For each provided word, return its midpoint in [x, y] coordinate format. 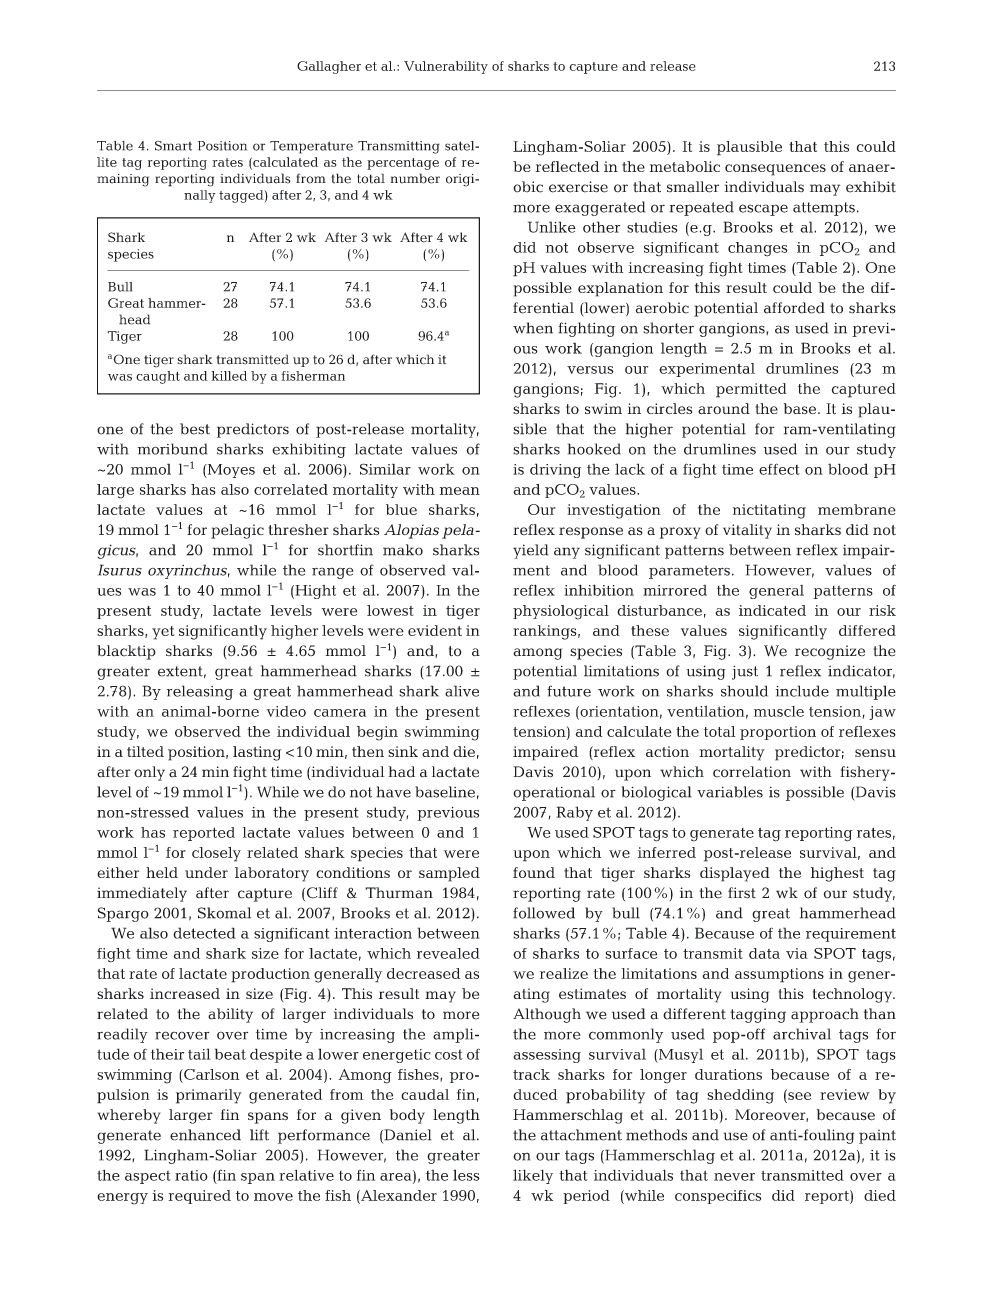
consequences [775, 170]
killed [229, 376]
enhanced [205, 1135]
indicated [772, 610]
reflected [567, 166]
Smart [173, 146]
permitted [751, 390]
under [206, 872]
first [742, 893]
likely [533, 1176]
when [533, 328]
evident [435, 630]
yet [163, 633]
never [734, 1177]
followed [544, 913]
